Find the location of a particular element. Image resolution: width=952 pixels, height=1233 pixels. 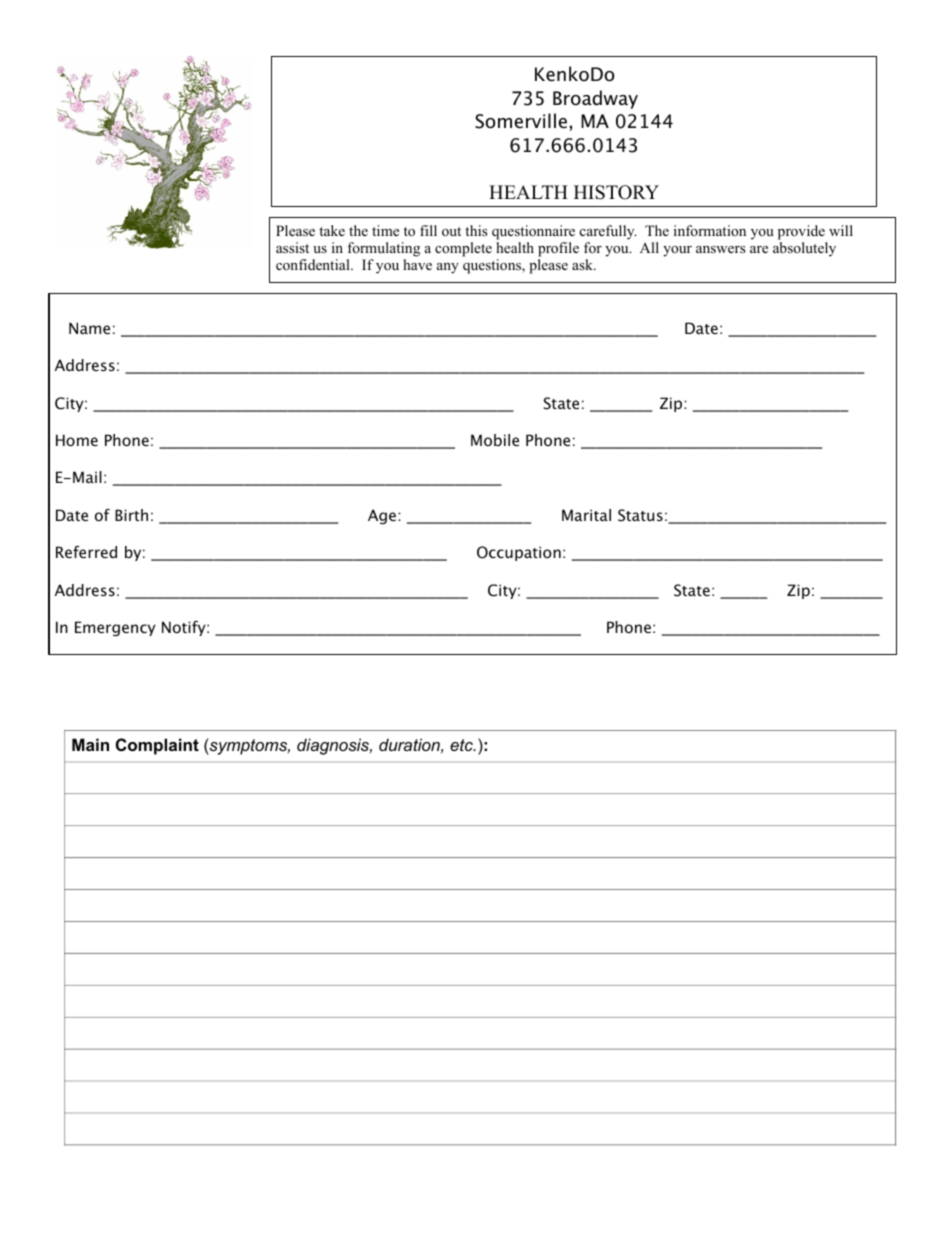

Marital is located at coordinates (586, 515).
